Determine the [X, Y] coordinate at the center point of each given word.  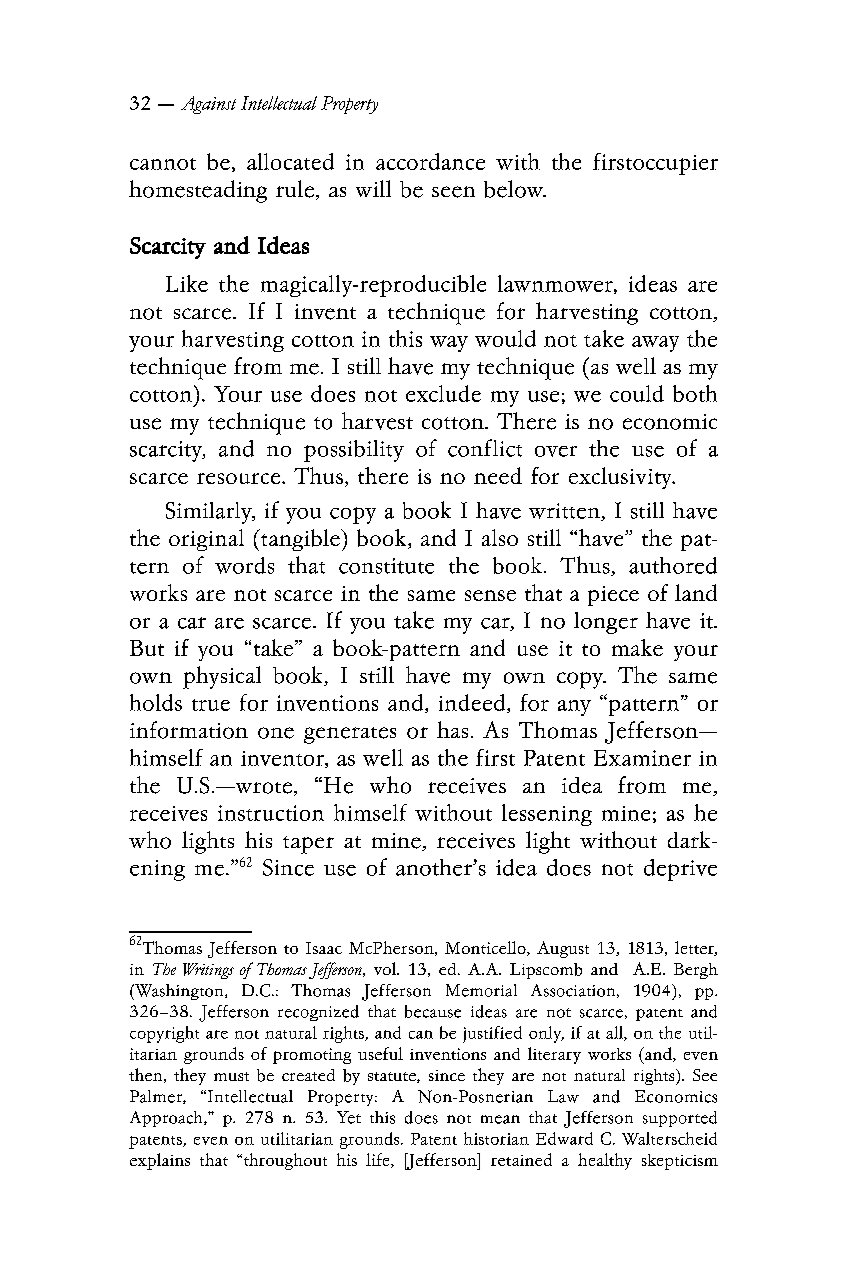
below [515, 189]
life [379, 1160]
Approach [167, 1119]
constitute [386, 566]
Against [208, 105]
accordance [430, 161]
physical [222, 677]
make [637, 647]
